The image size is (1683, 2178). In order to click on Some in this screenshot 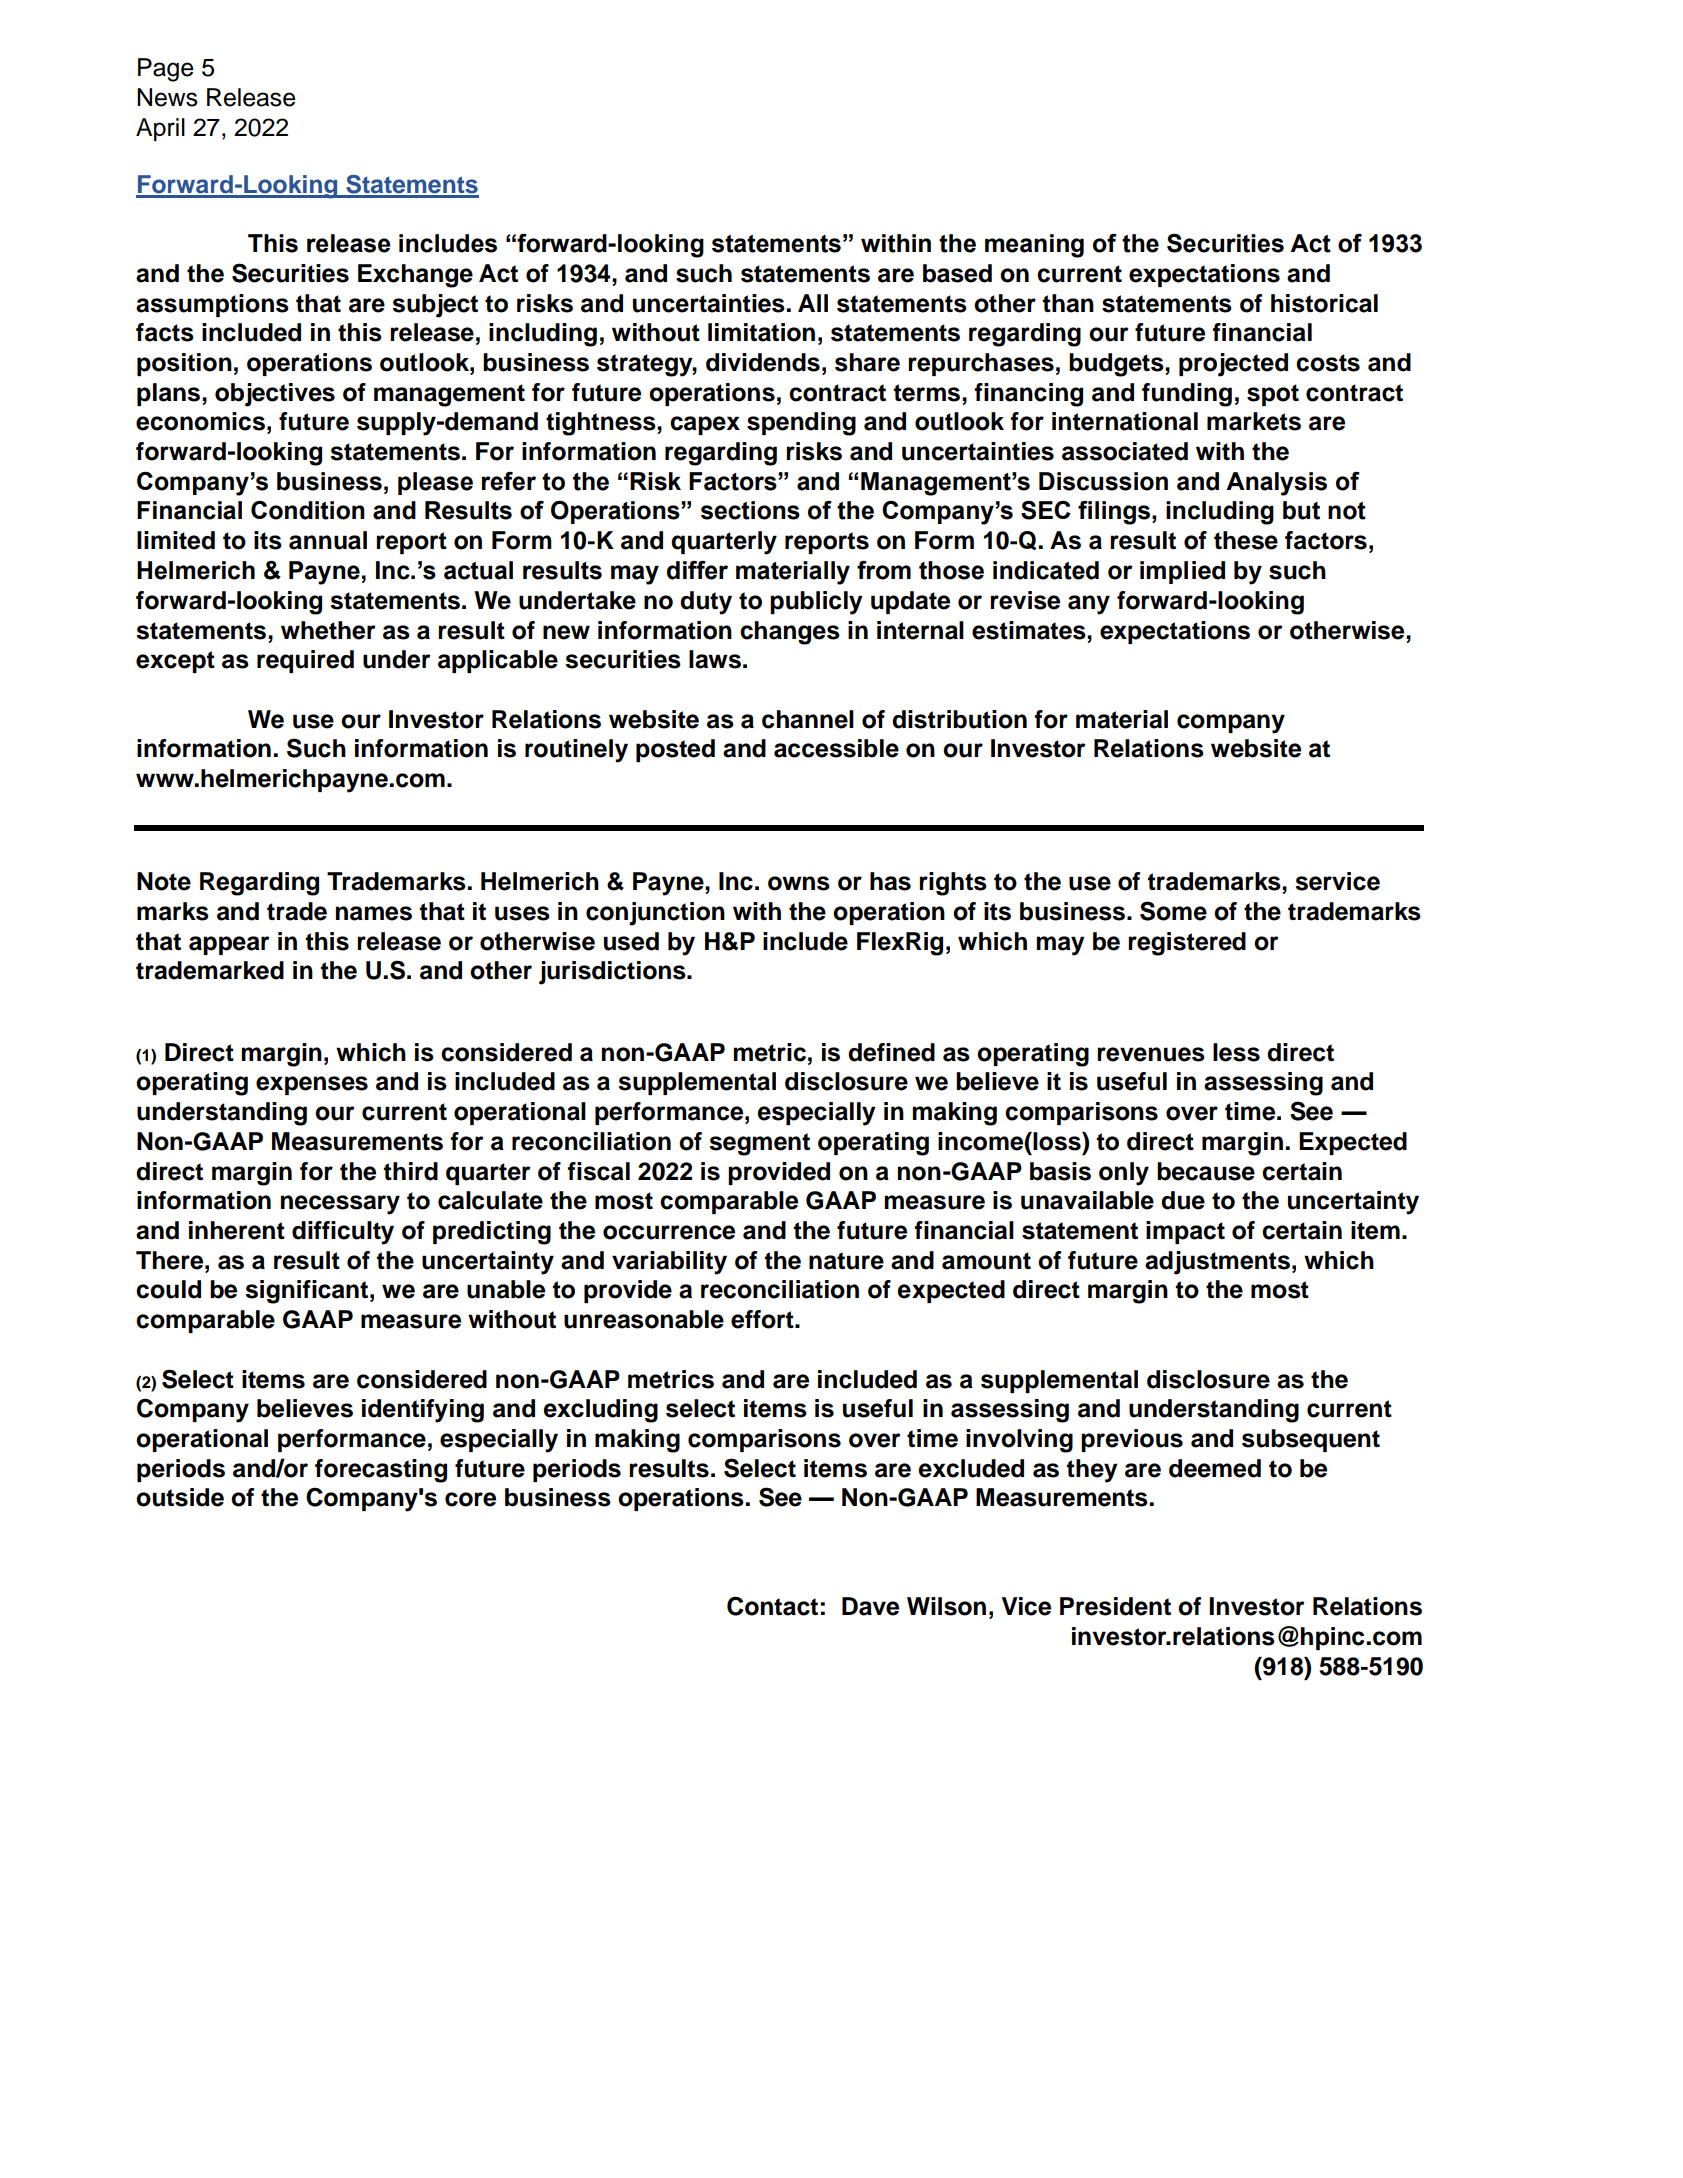, I will do `click(1173, 911)`.
